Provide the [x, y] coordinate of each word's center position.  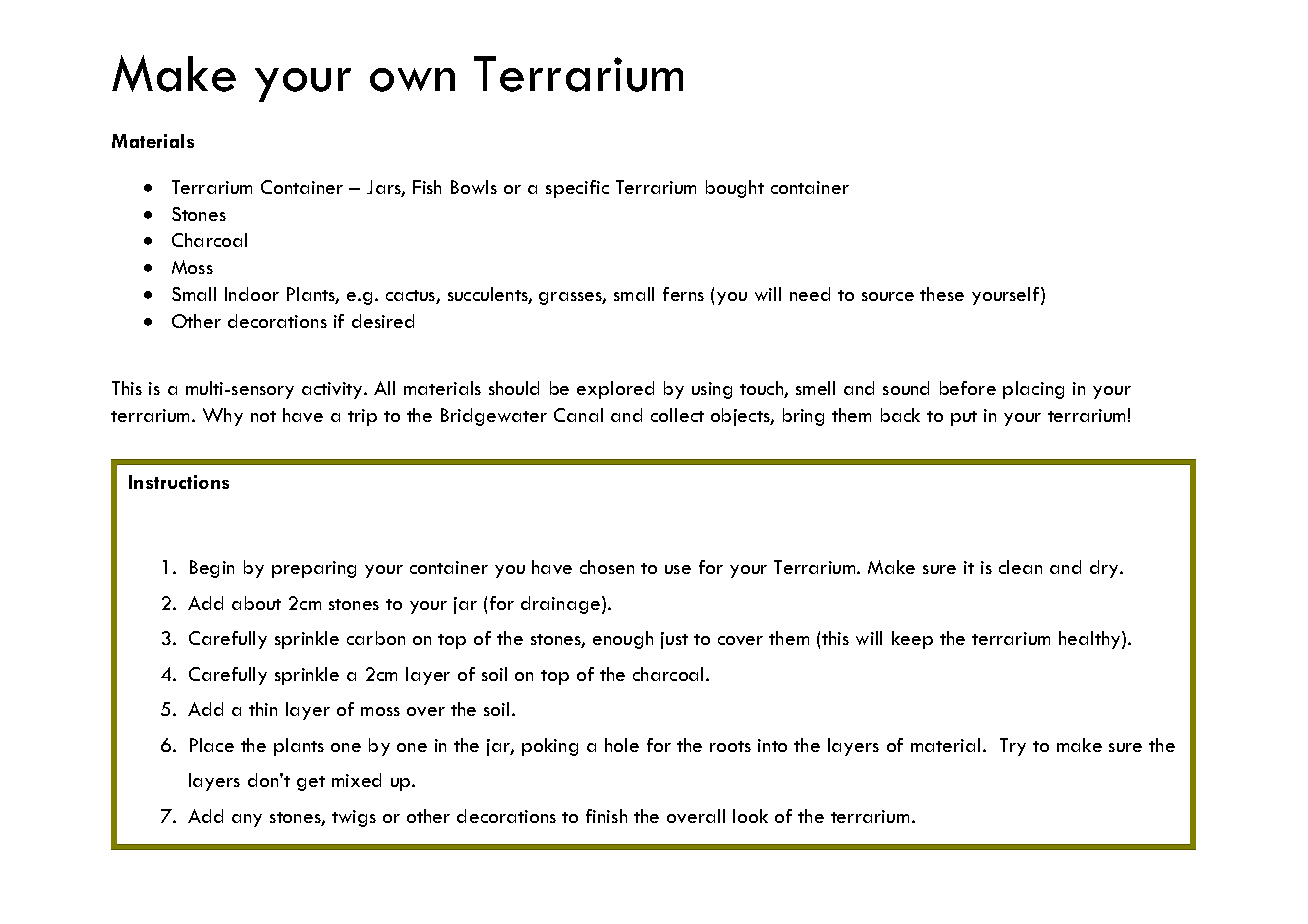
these [942, 294]
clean [1020, 567]
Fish [427, 187]
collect [677, 415]
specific [577, 189]
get [311, 783]
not [263, 416]
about [256, 603]
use [678, 569]
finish [606, 816]
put [964, 418]
